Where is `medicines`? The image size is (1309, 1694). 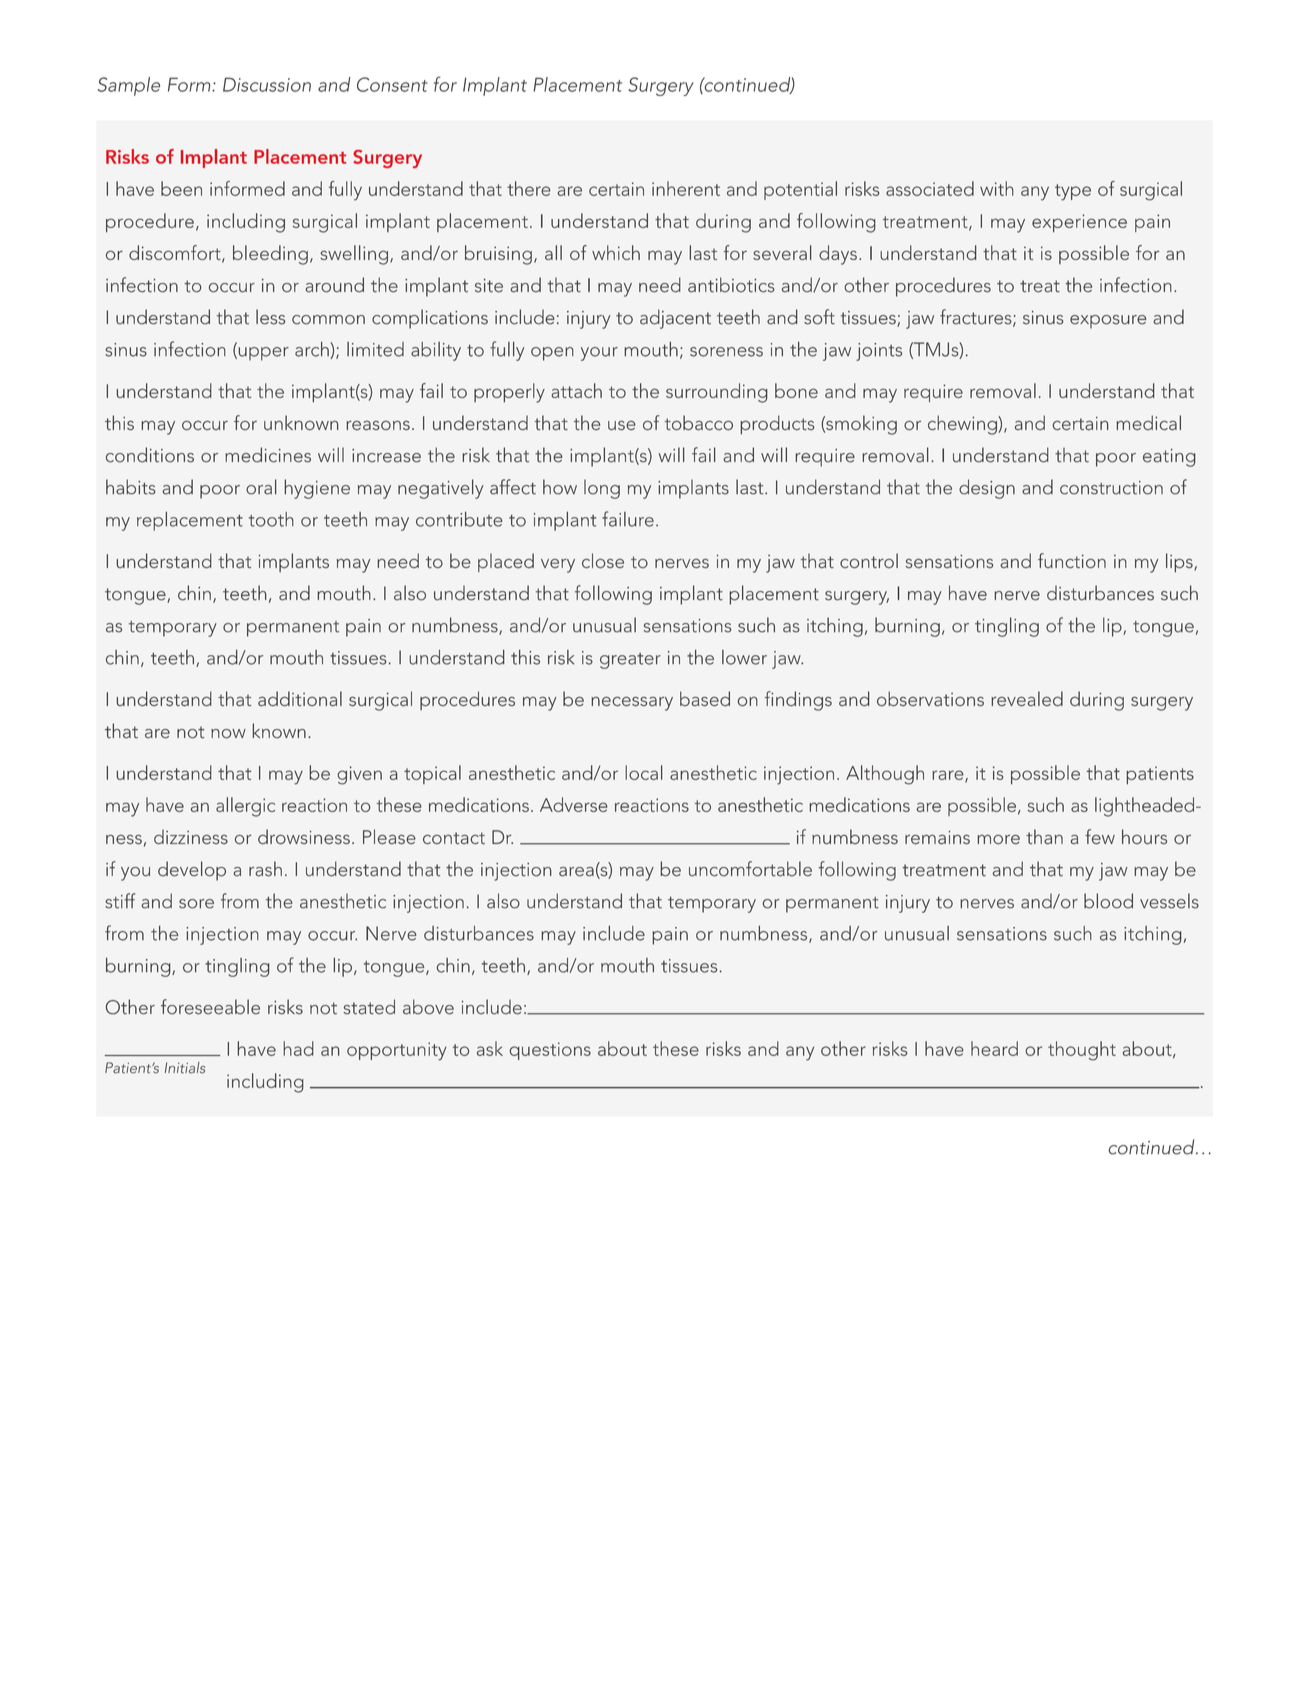
medicines is located at coordinates (268, 455).
